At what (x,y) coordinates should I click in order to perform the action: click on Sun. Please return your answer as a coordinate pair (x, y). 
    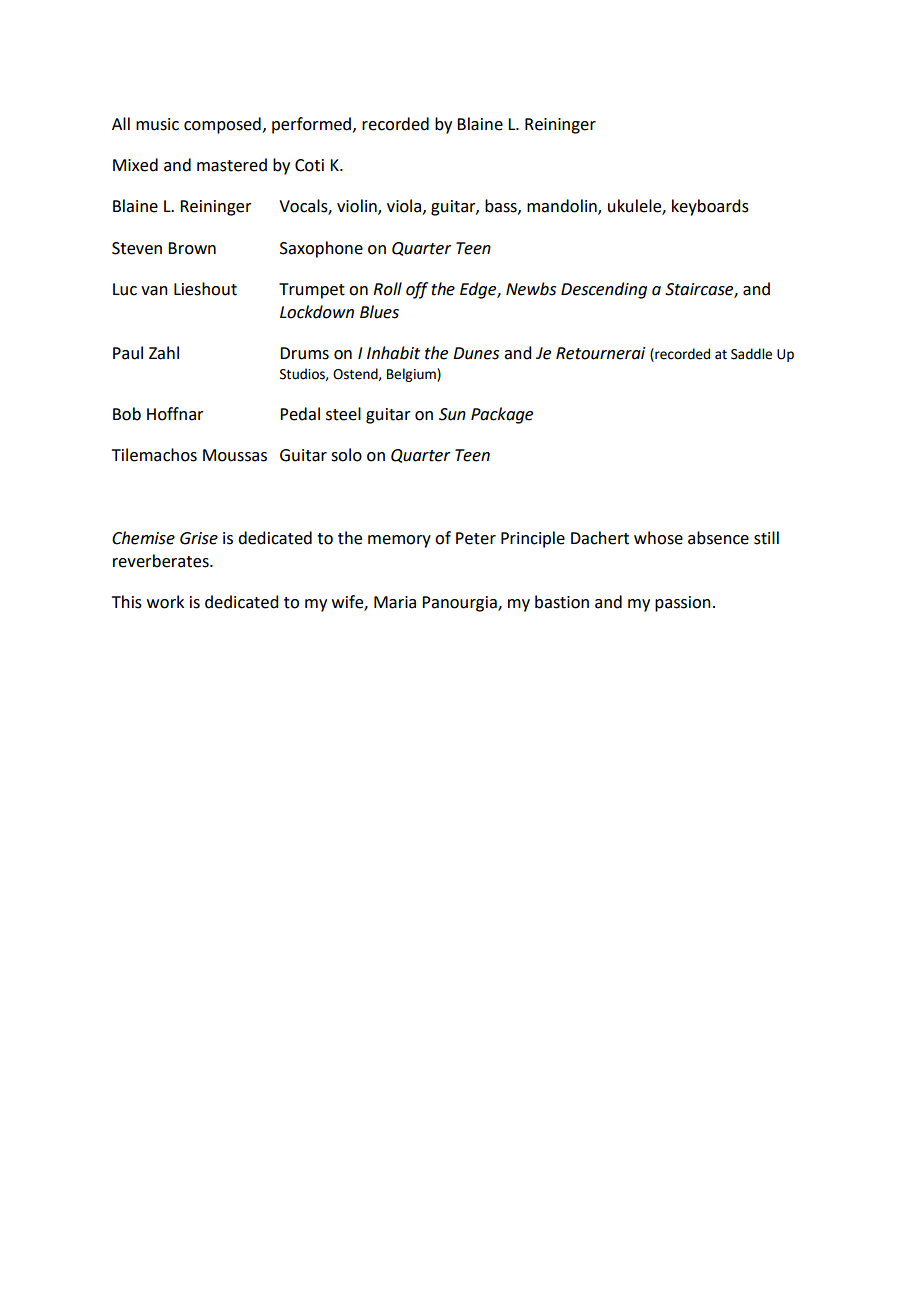
    Looking at the image, I should click on (452, 414).
